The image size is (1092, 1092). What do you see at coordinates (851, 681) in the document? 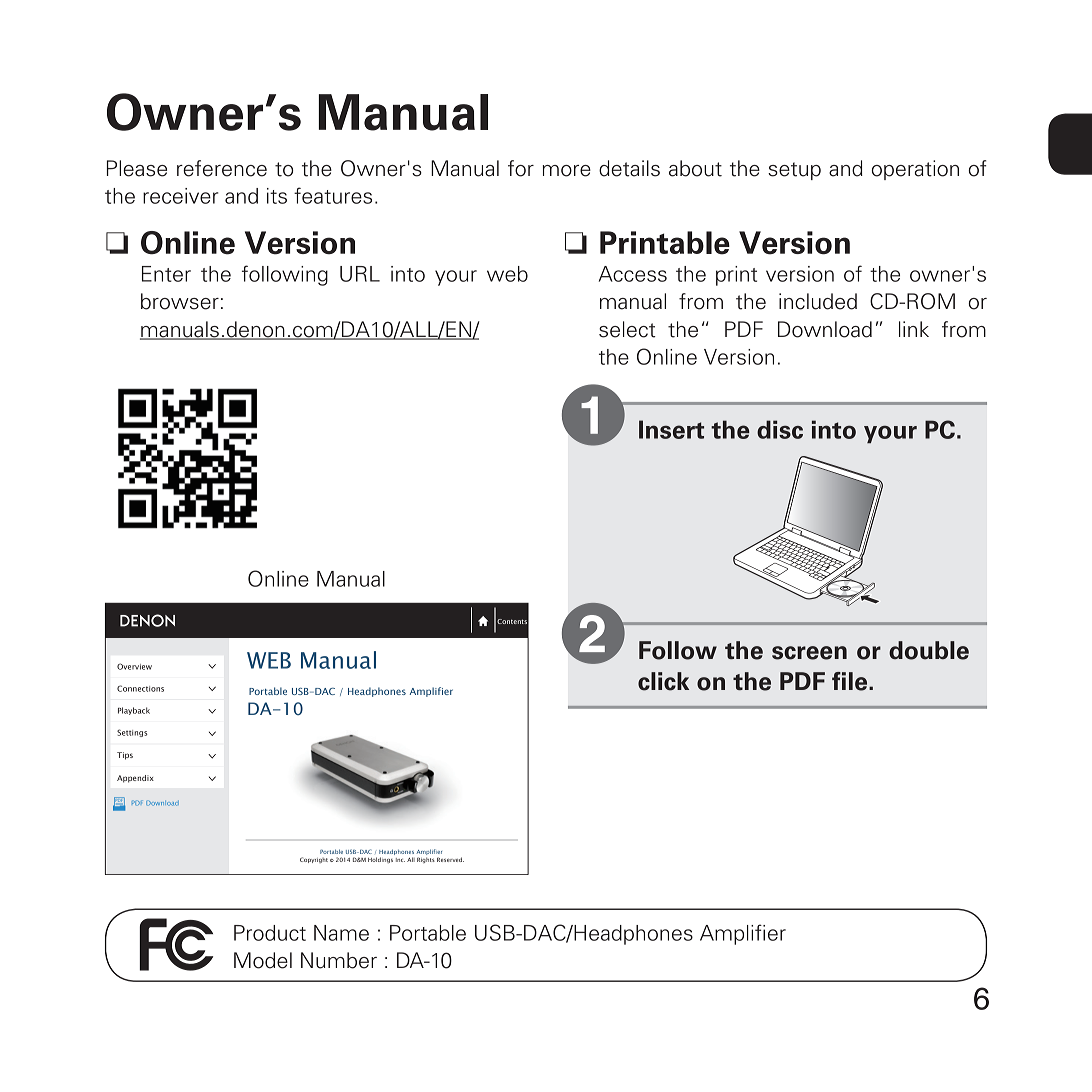
I see `file` at bounding box center [851, 681].
